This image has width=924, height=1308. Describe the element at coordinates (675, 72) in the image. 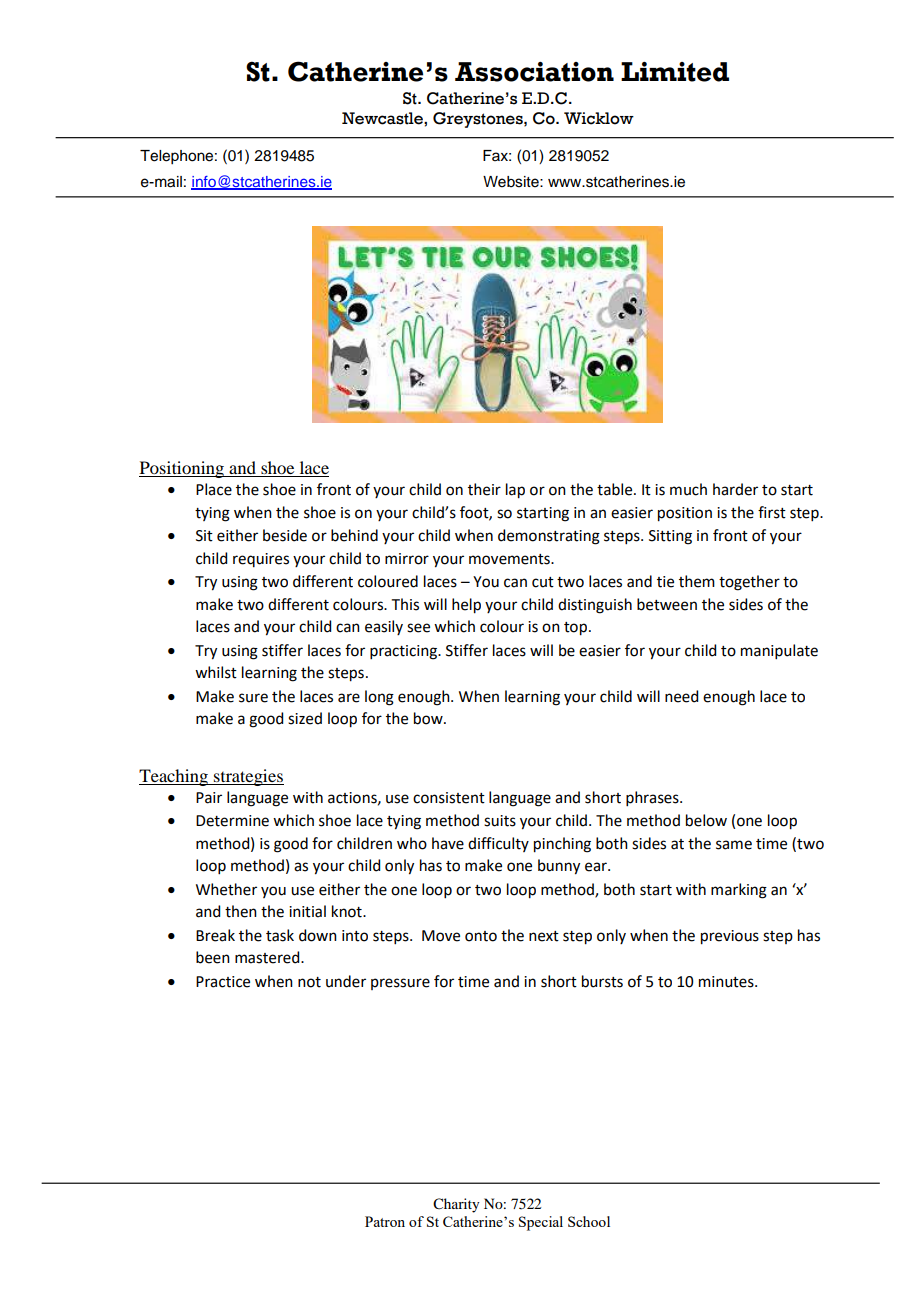

I see `Limited` at that location.
